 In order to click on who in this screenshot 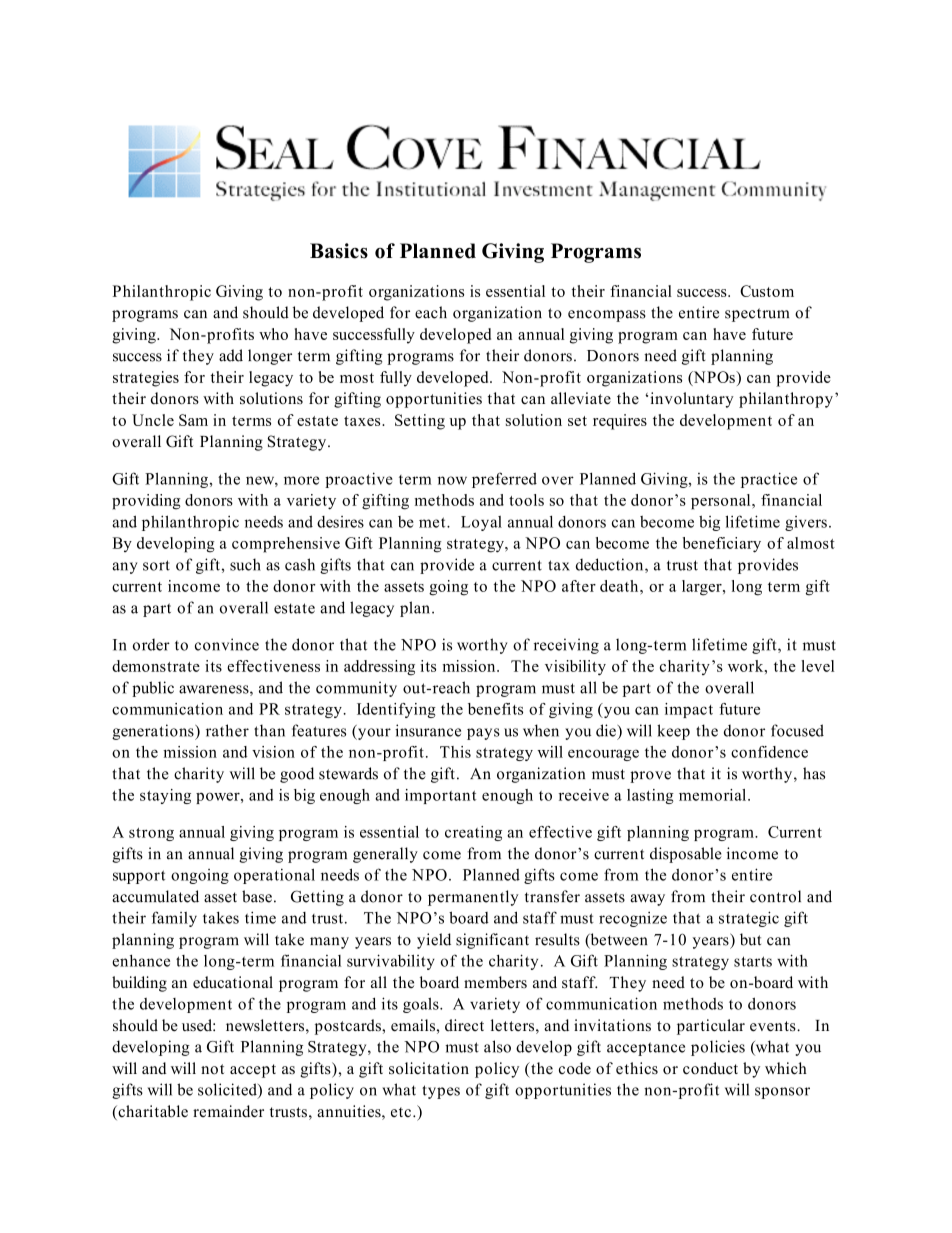, I will do `click(273, 334)`.
